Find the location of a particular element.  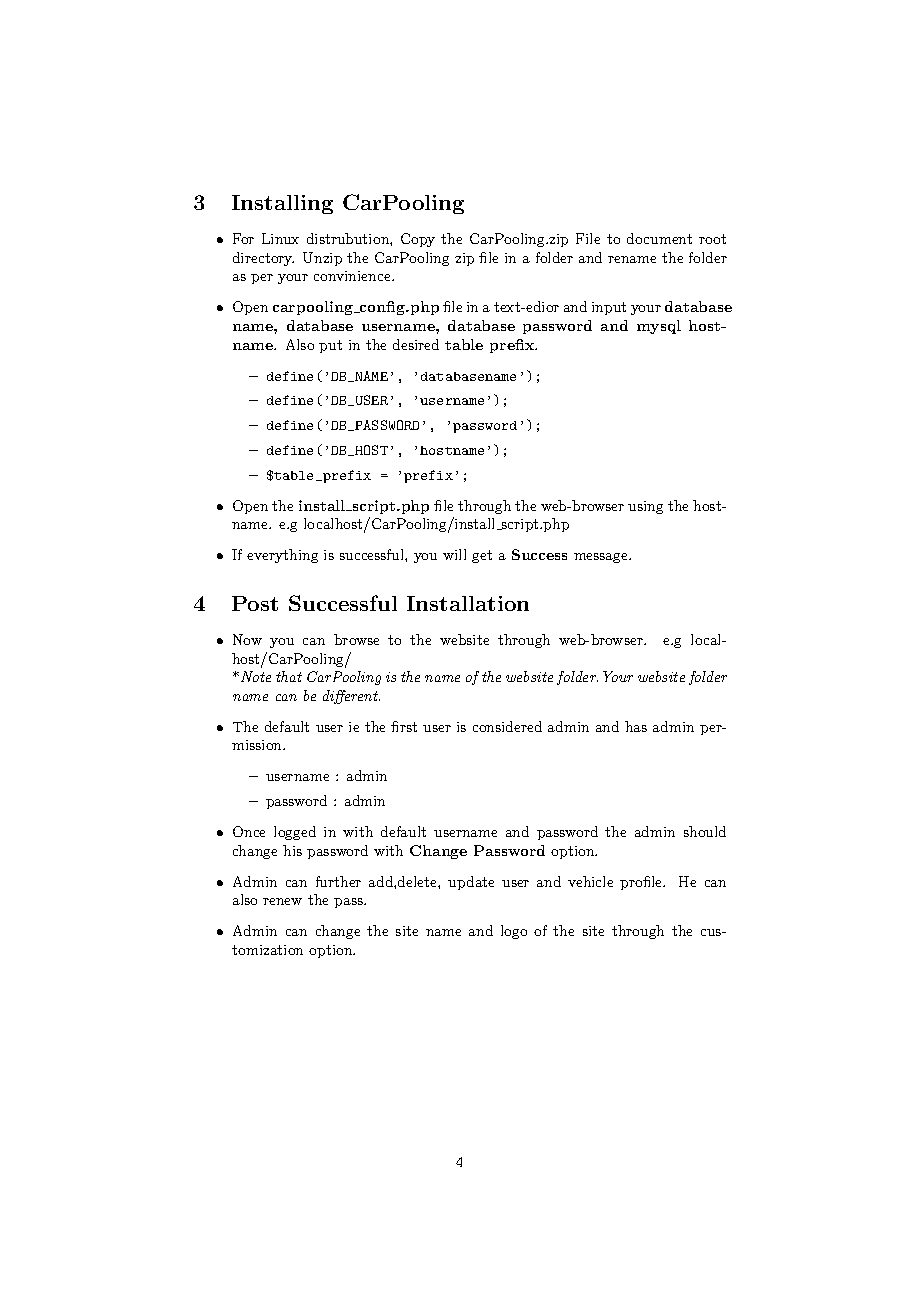

get is located at coordinates (482, 556).
